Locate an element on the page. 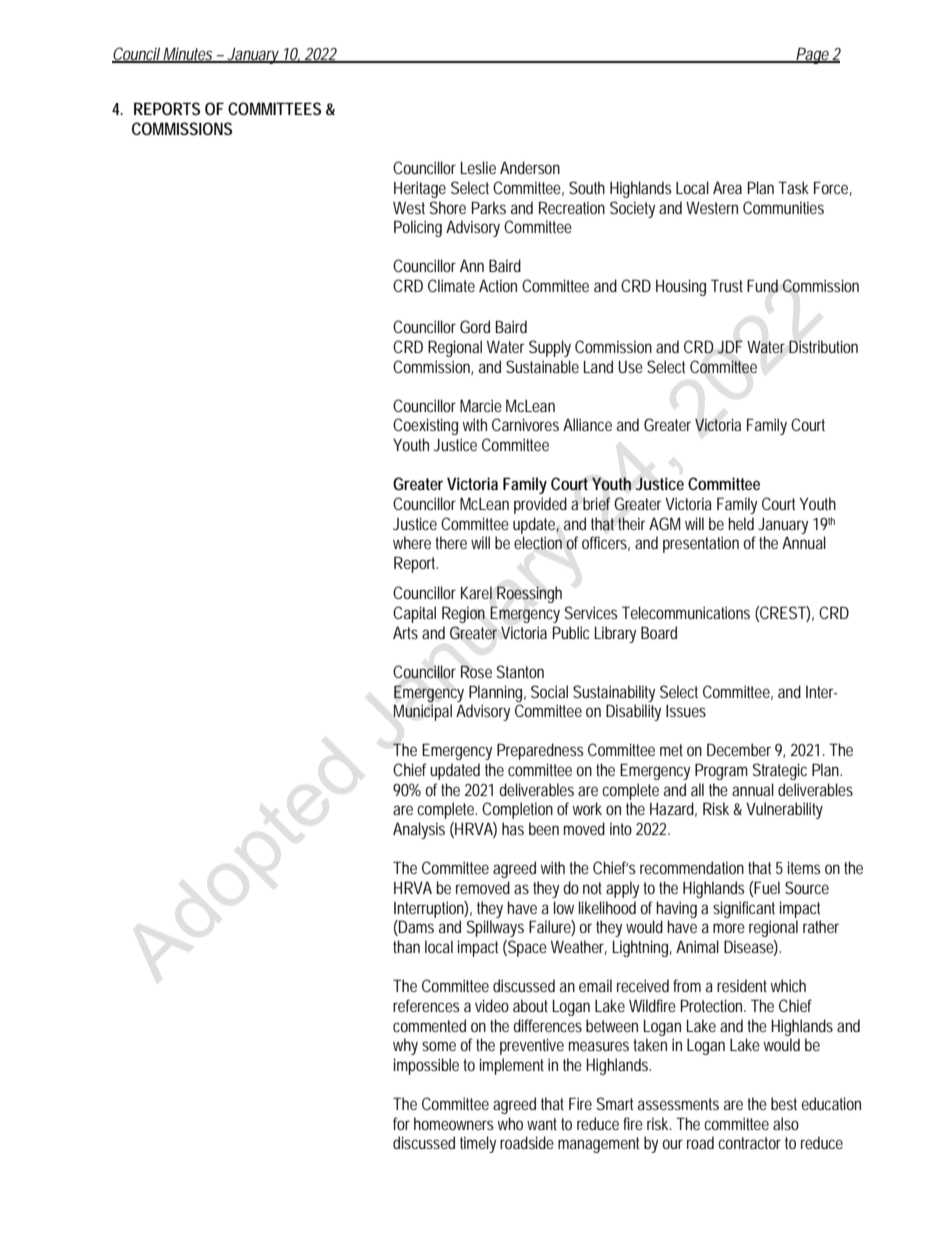  why is located at coordinates (405, 1046).
